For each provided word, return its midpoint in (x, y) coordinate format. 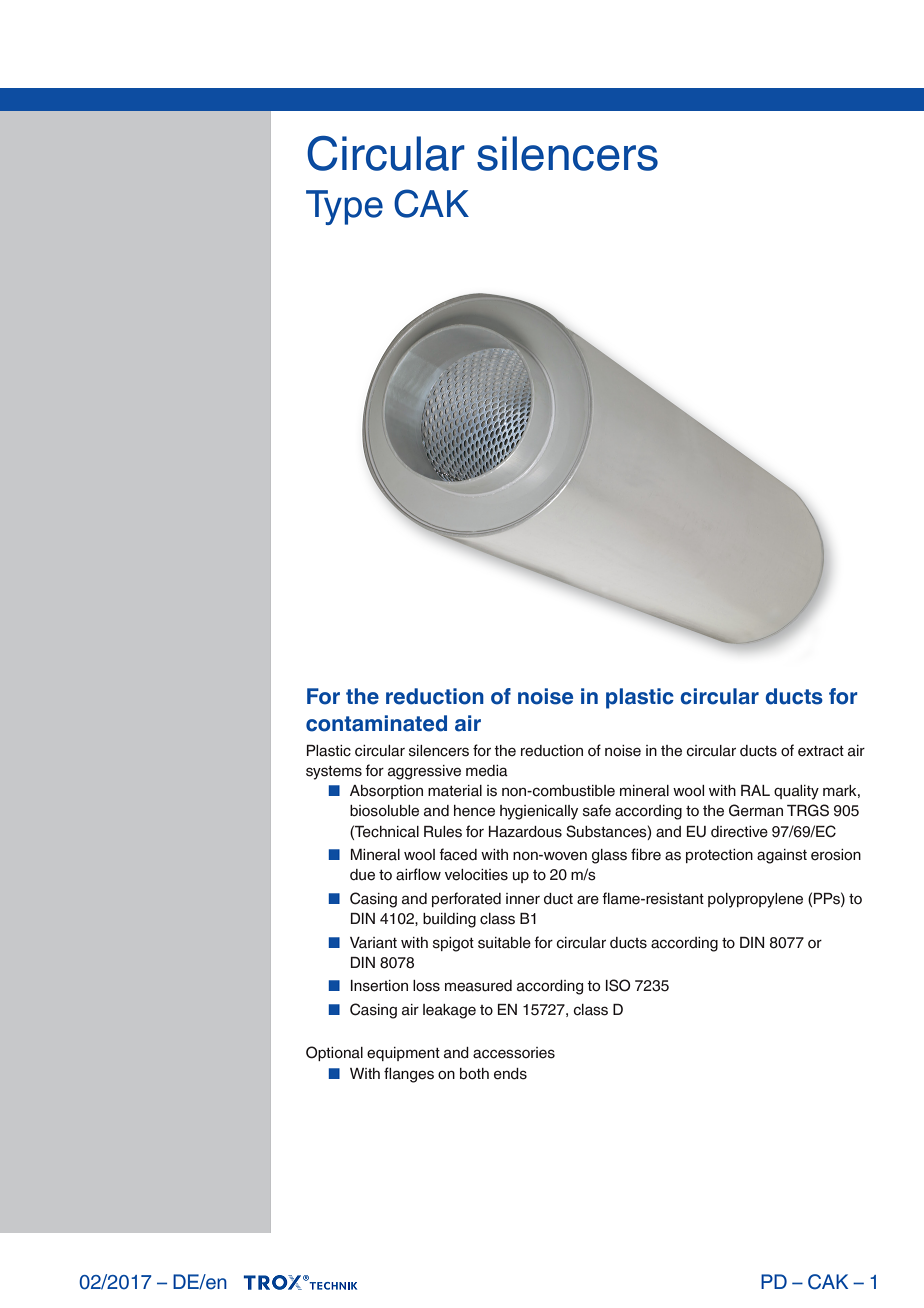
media (487, 771)
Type (344, 207)
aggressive (424, 772)
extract (821, 751)
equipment (403, 1054)
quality (796, 792)
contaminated (376, 723)
